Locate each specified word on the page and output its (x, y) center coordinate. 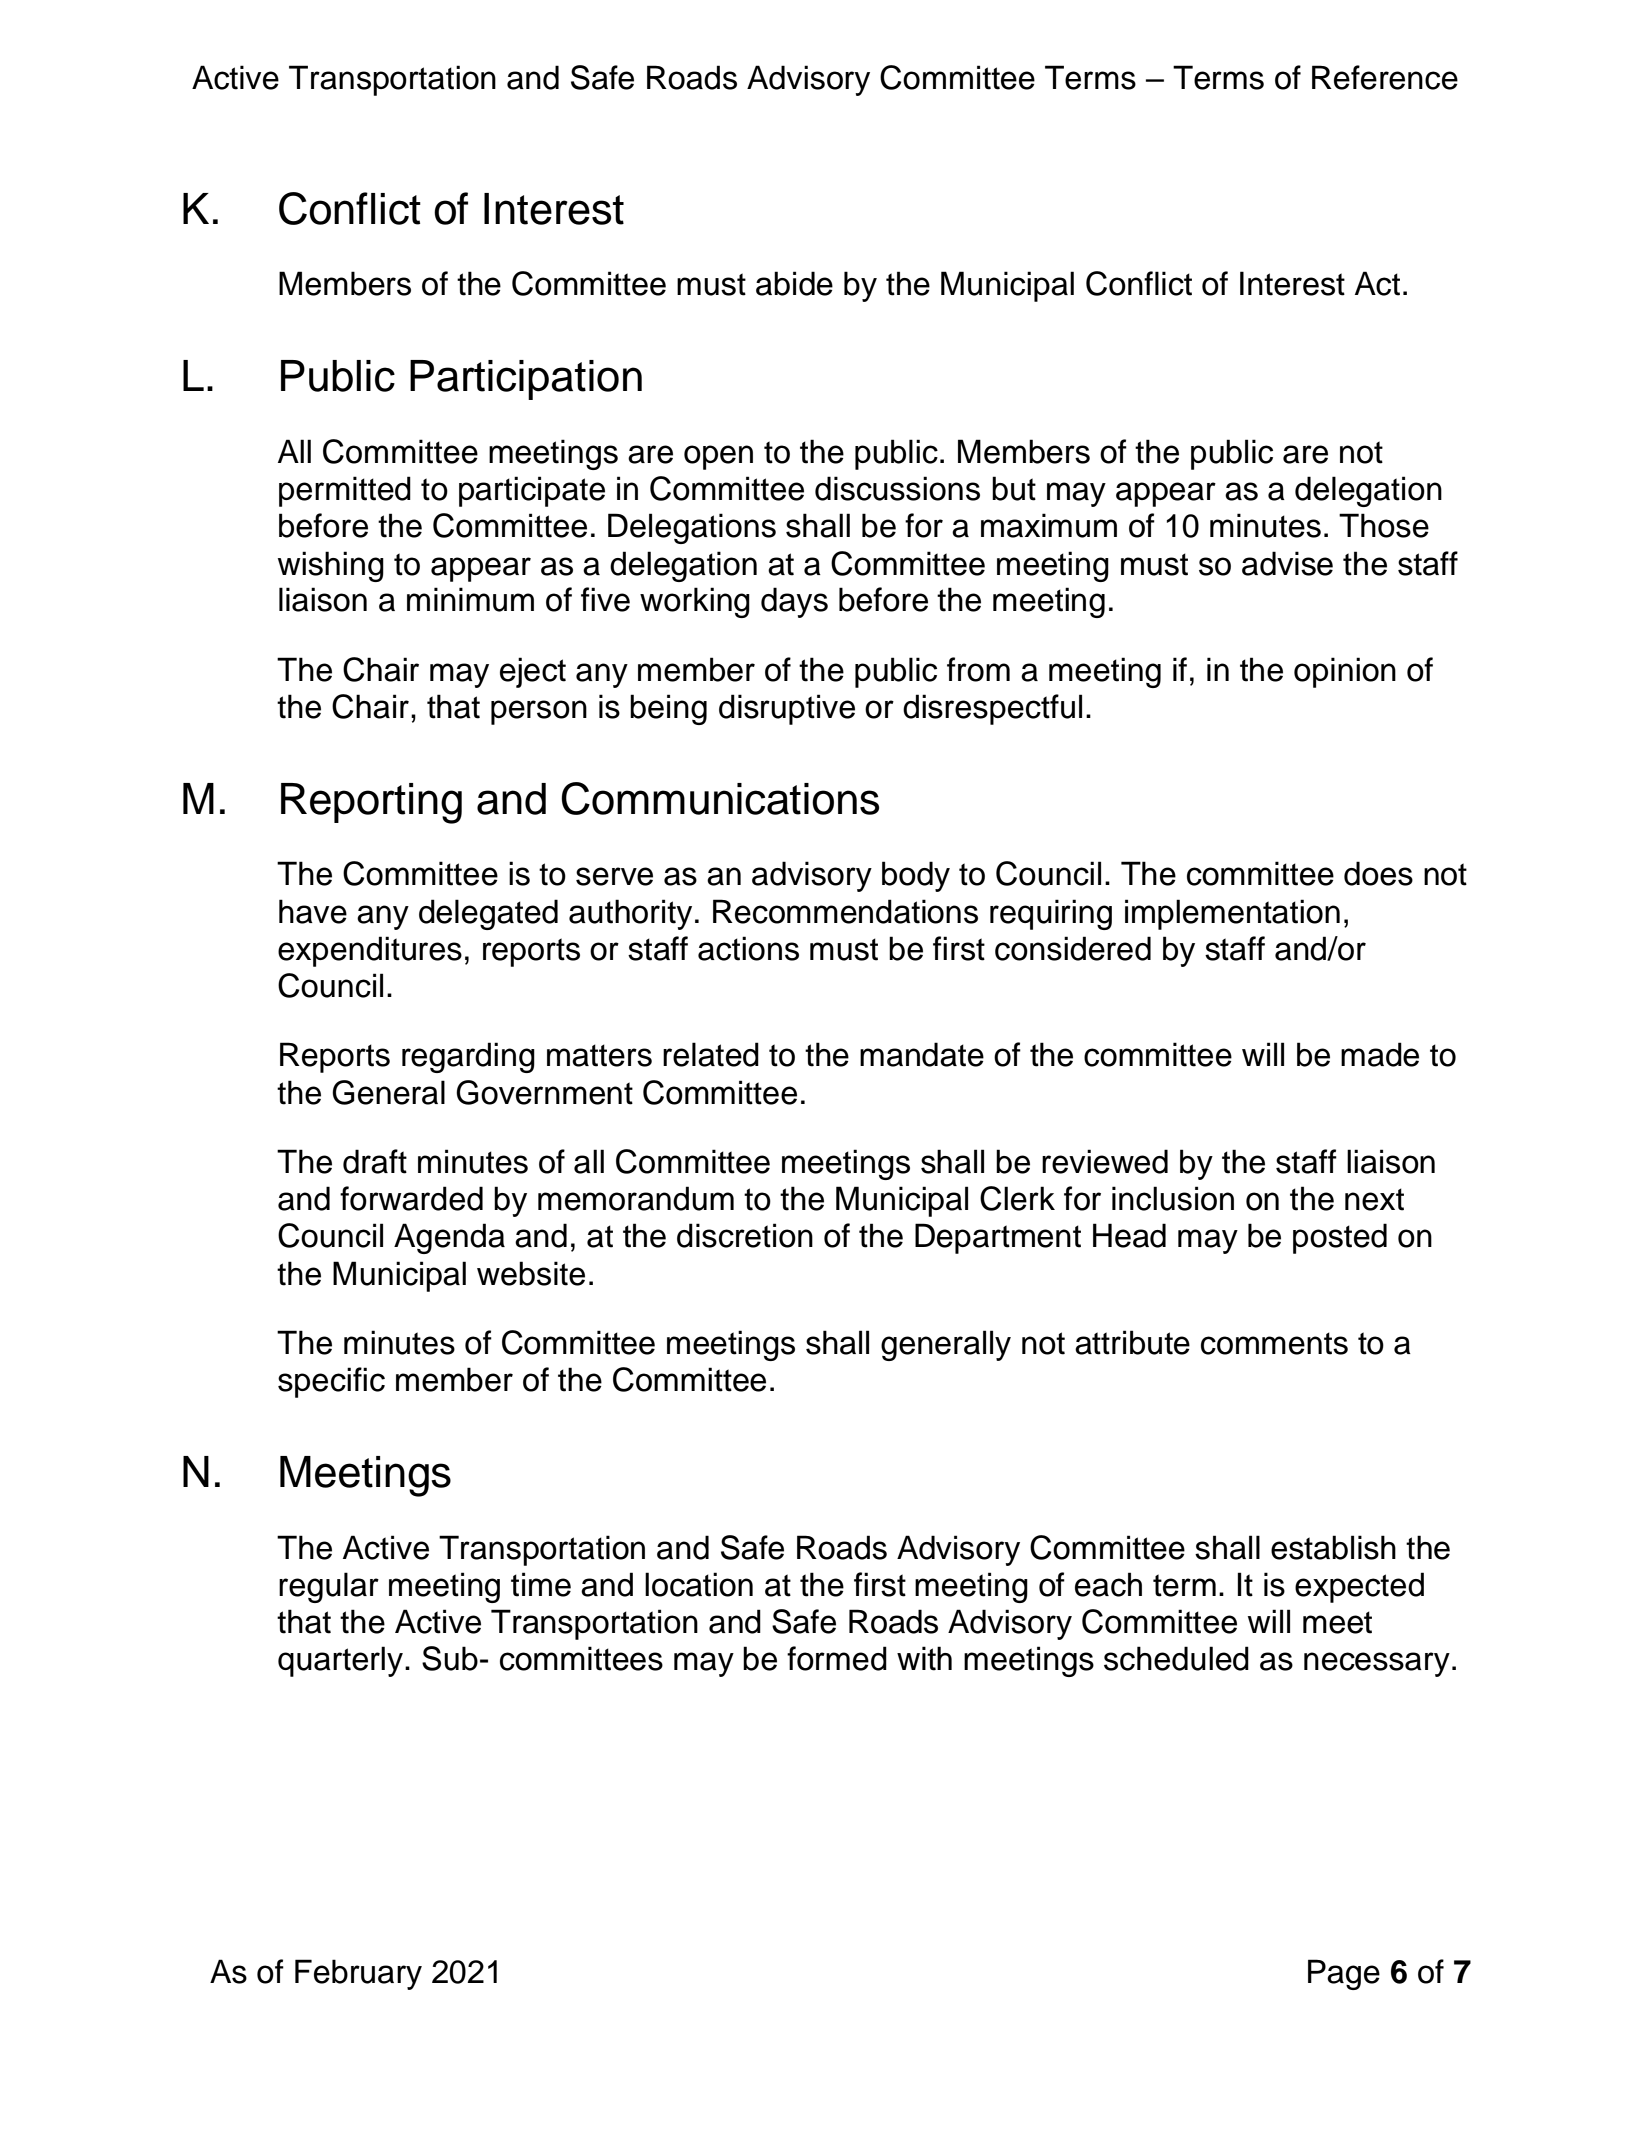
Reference (1385, 77)
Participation (526, 380)
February (358, 1974)
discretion (745, 1235)
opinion (1345, 672)
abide (794, 283)
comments (1274, 1343)
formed (837, 1658)
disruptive (787, 709)
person (539, 712)
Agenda (449, 1238)
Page (1344, 1974)
